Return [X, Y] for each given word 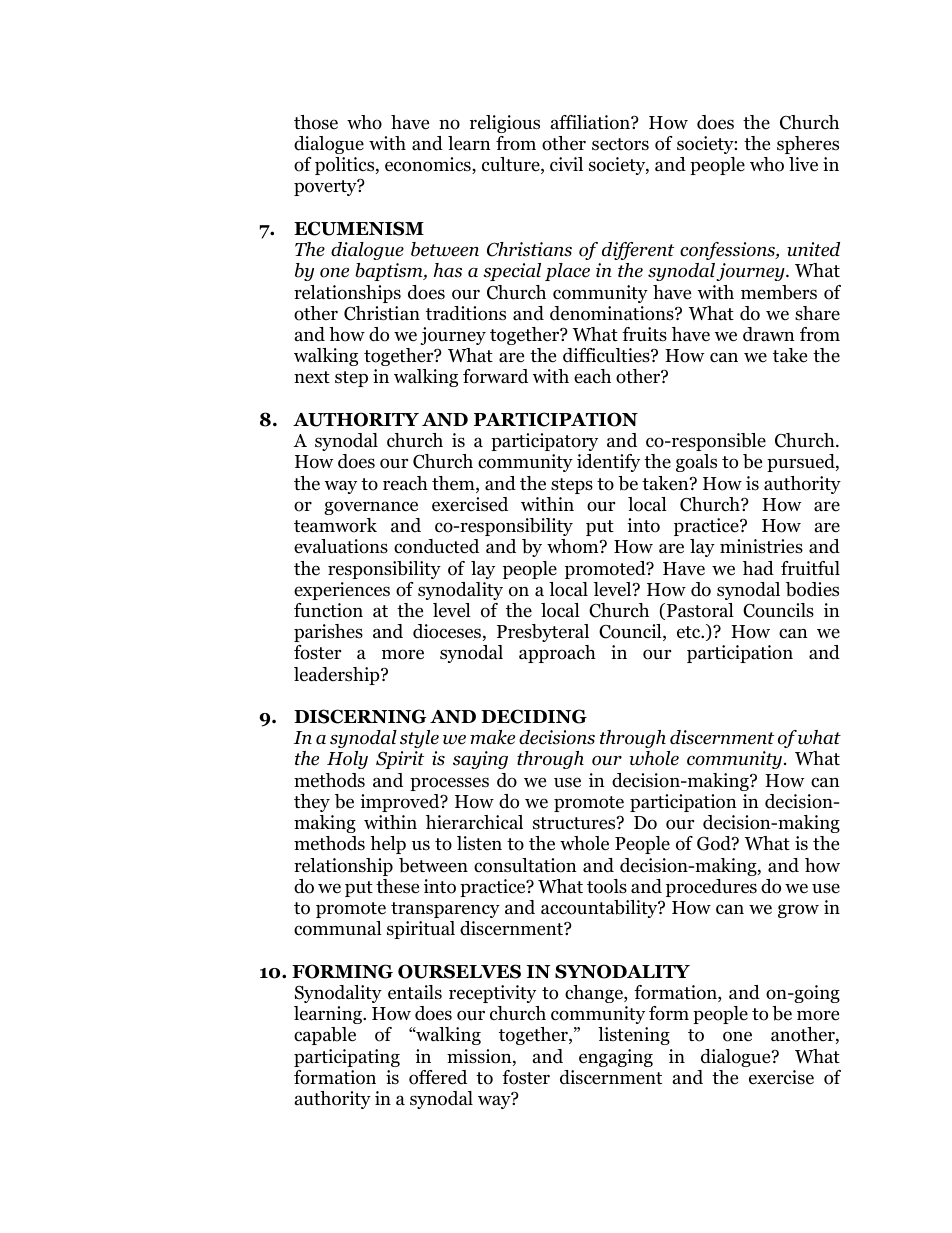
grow [798, 911]
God [715, 843]
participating [347, 1058]
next [312, 377]
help [388, 845]
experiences [342, 591]
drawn [769, 334]
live [803, 164]
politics [346, 166]
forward [495, 376]
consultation [525, 865]
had [758, 568]
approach [557, 654]
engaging [616, 1058]
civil [566, 164]
